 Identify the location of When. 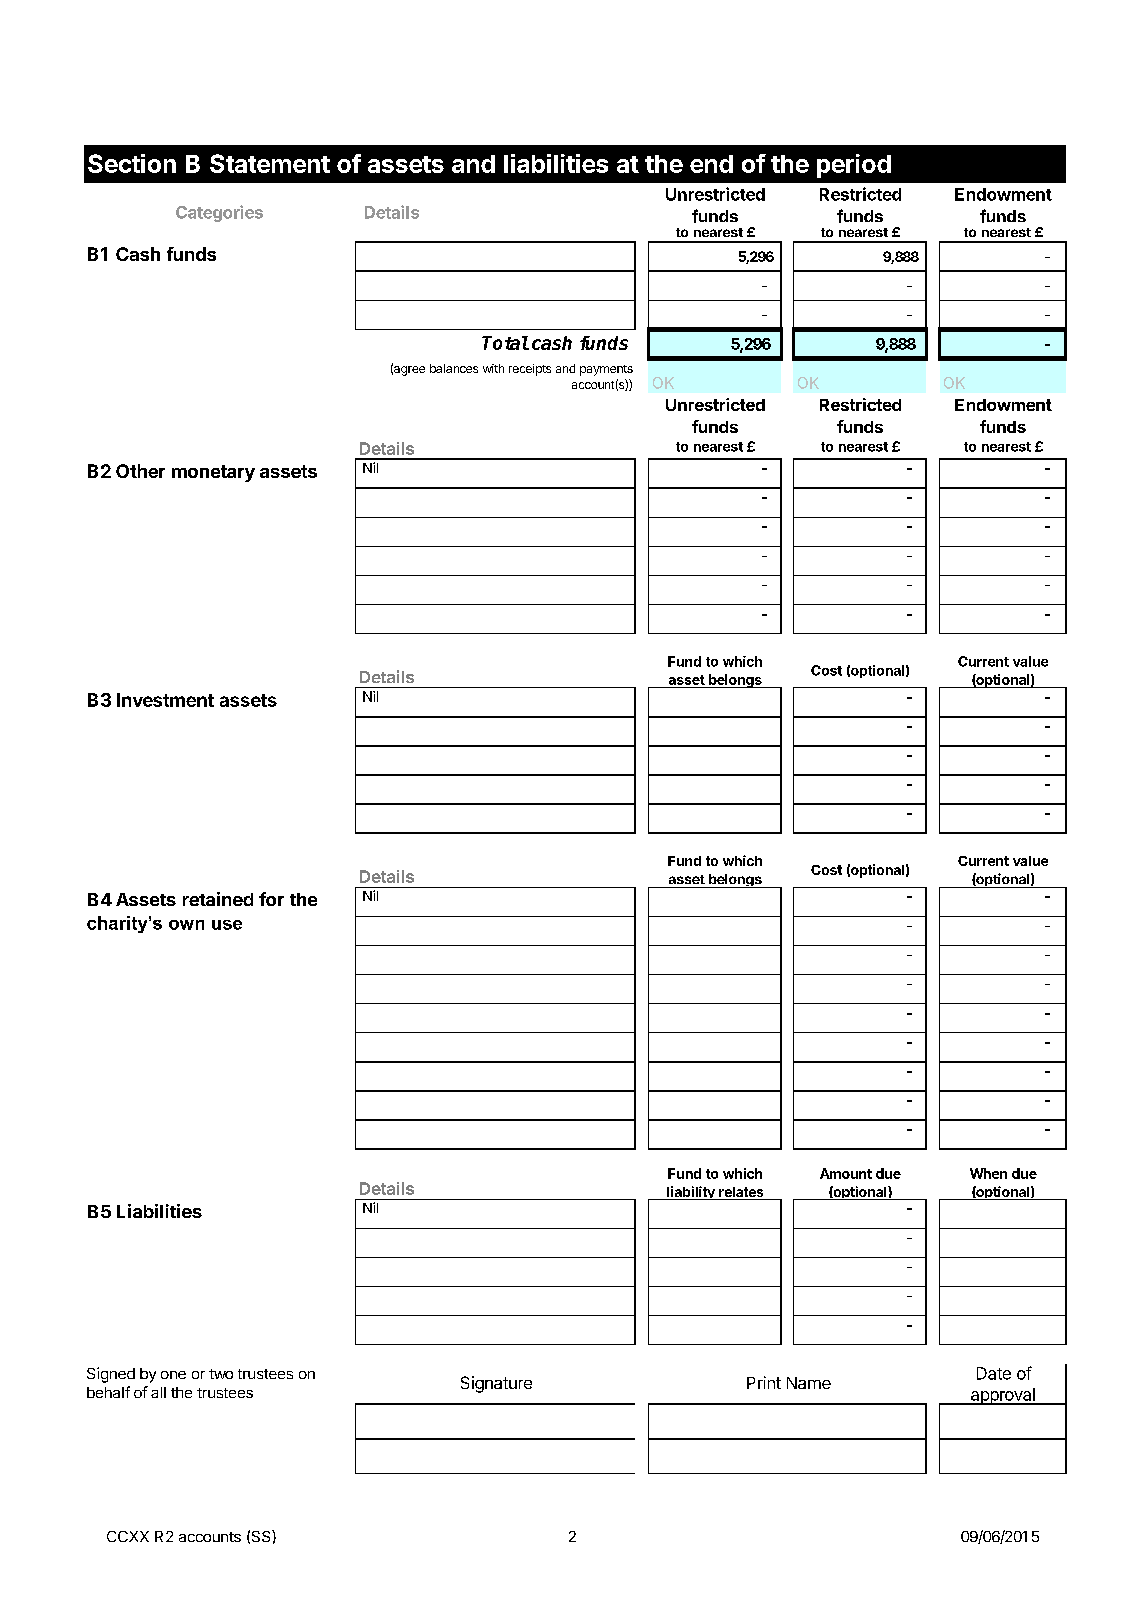
(988, 1173).
